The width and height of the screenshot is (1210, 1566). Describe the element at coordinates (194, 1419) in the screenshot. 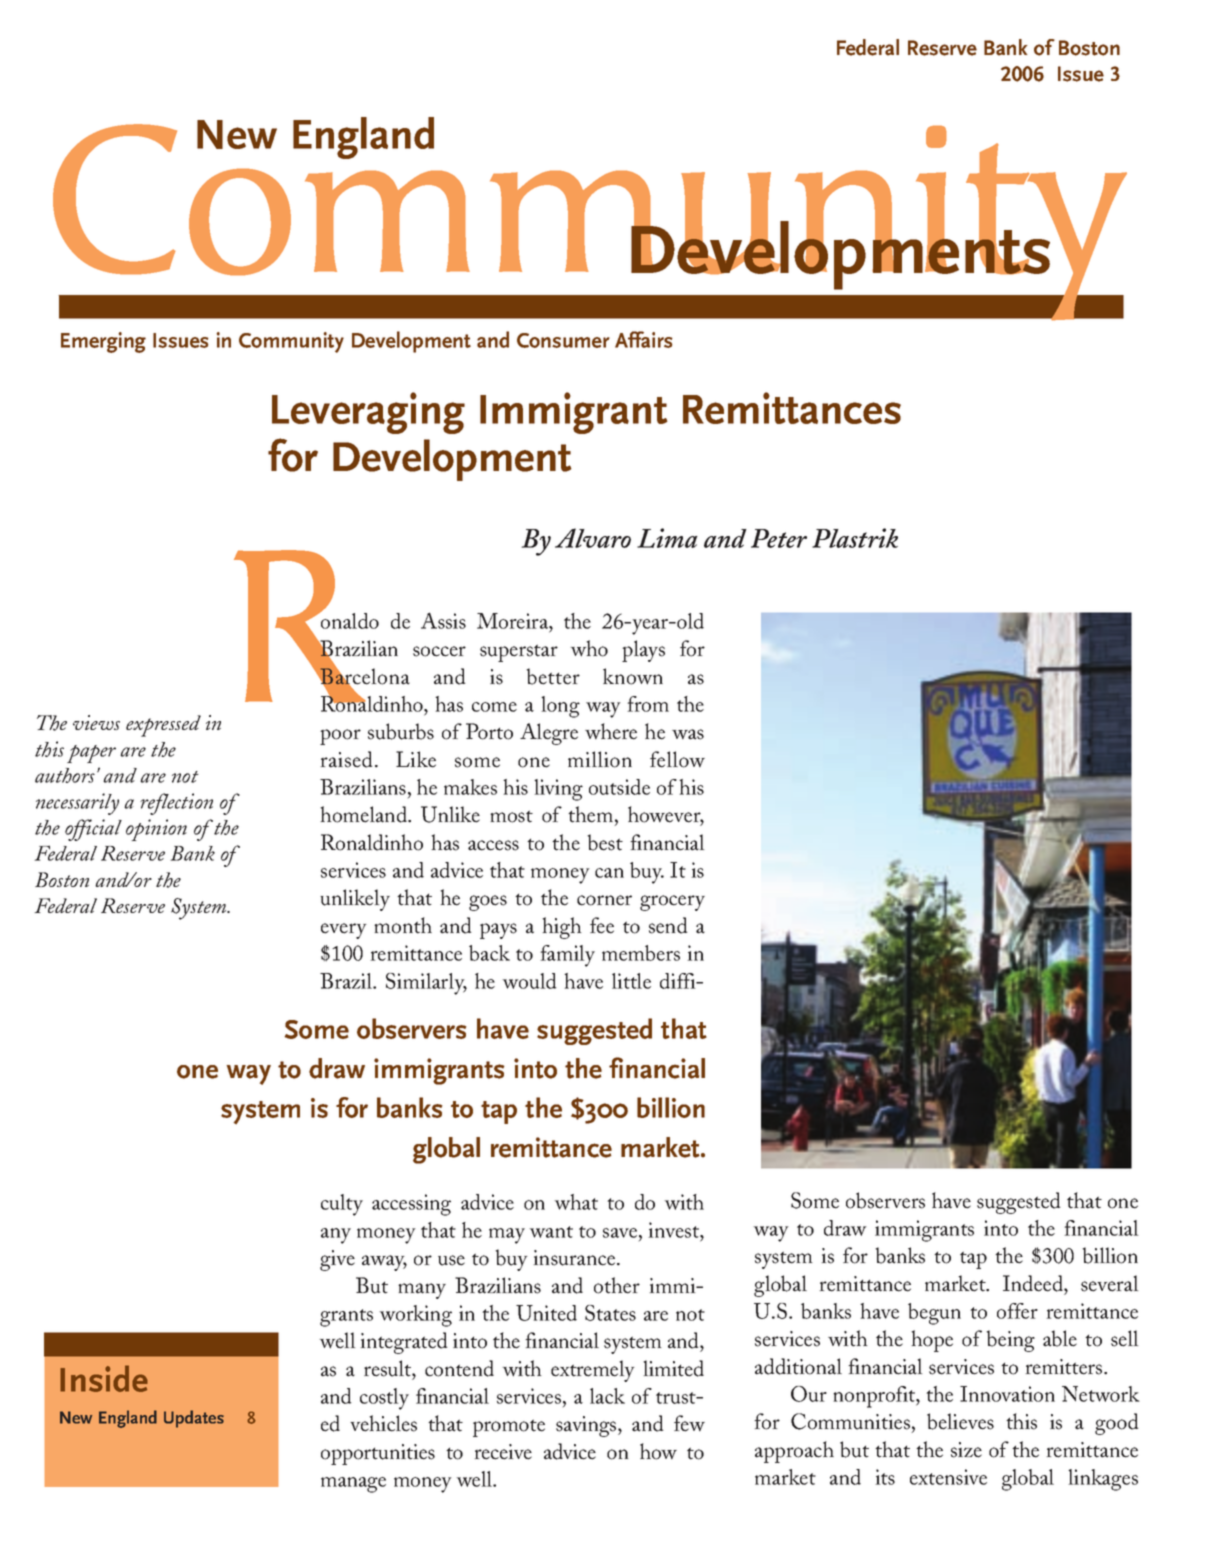

I see `Updates` at that location.
